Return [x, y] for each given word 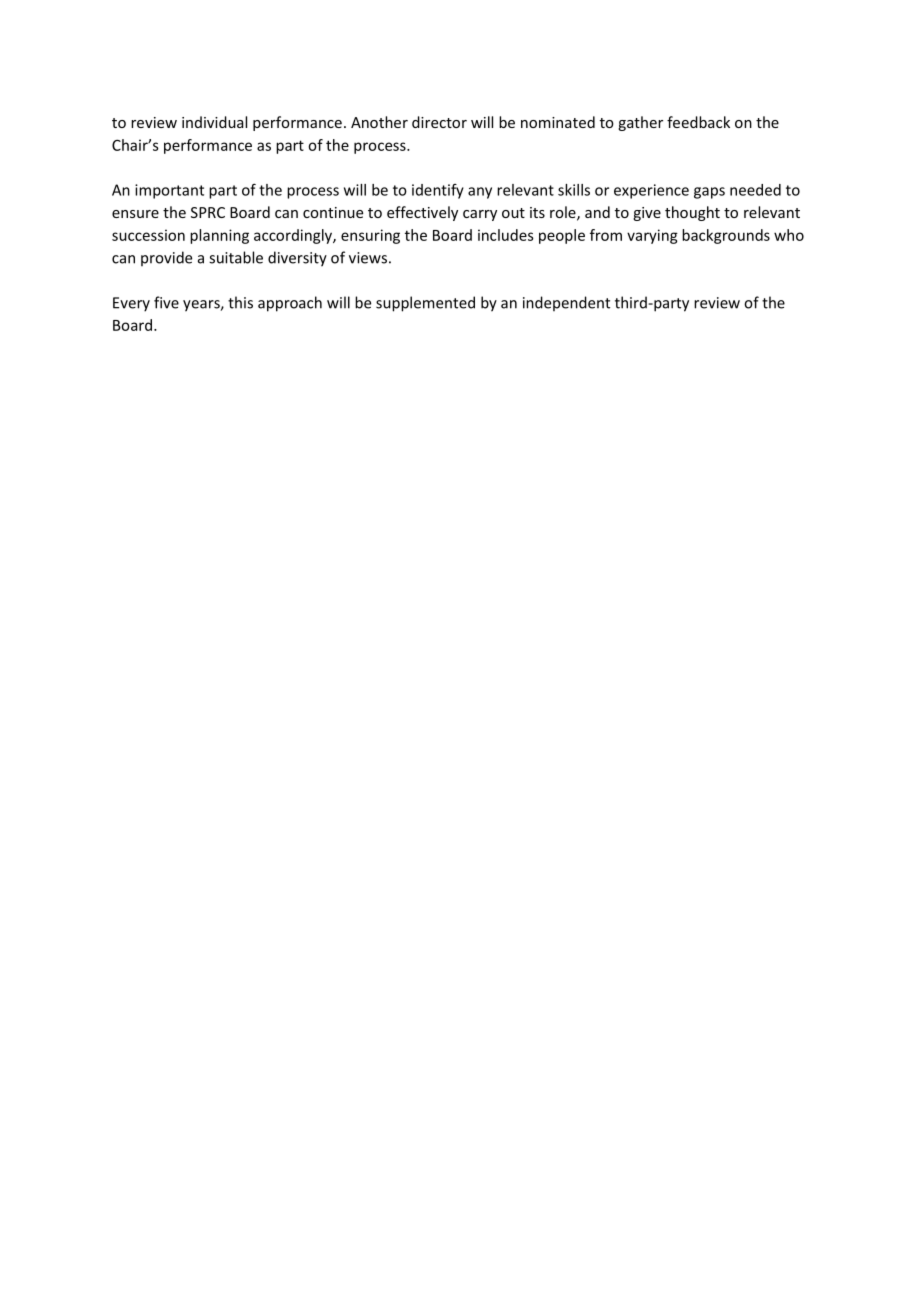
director [439, 122]
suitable [236, 257]
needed [755, 190]
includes [506, 235]
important [169, 191]
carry [480, 215]
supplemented [425, 304]
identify [438, 191]
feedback [698, 122]
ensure [135, 214]
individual [214, 122]
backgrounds [726, 236]
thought [692, 213]
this [240, 302]
